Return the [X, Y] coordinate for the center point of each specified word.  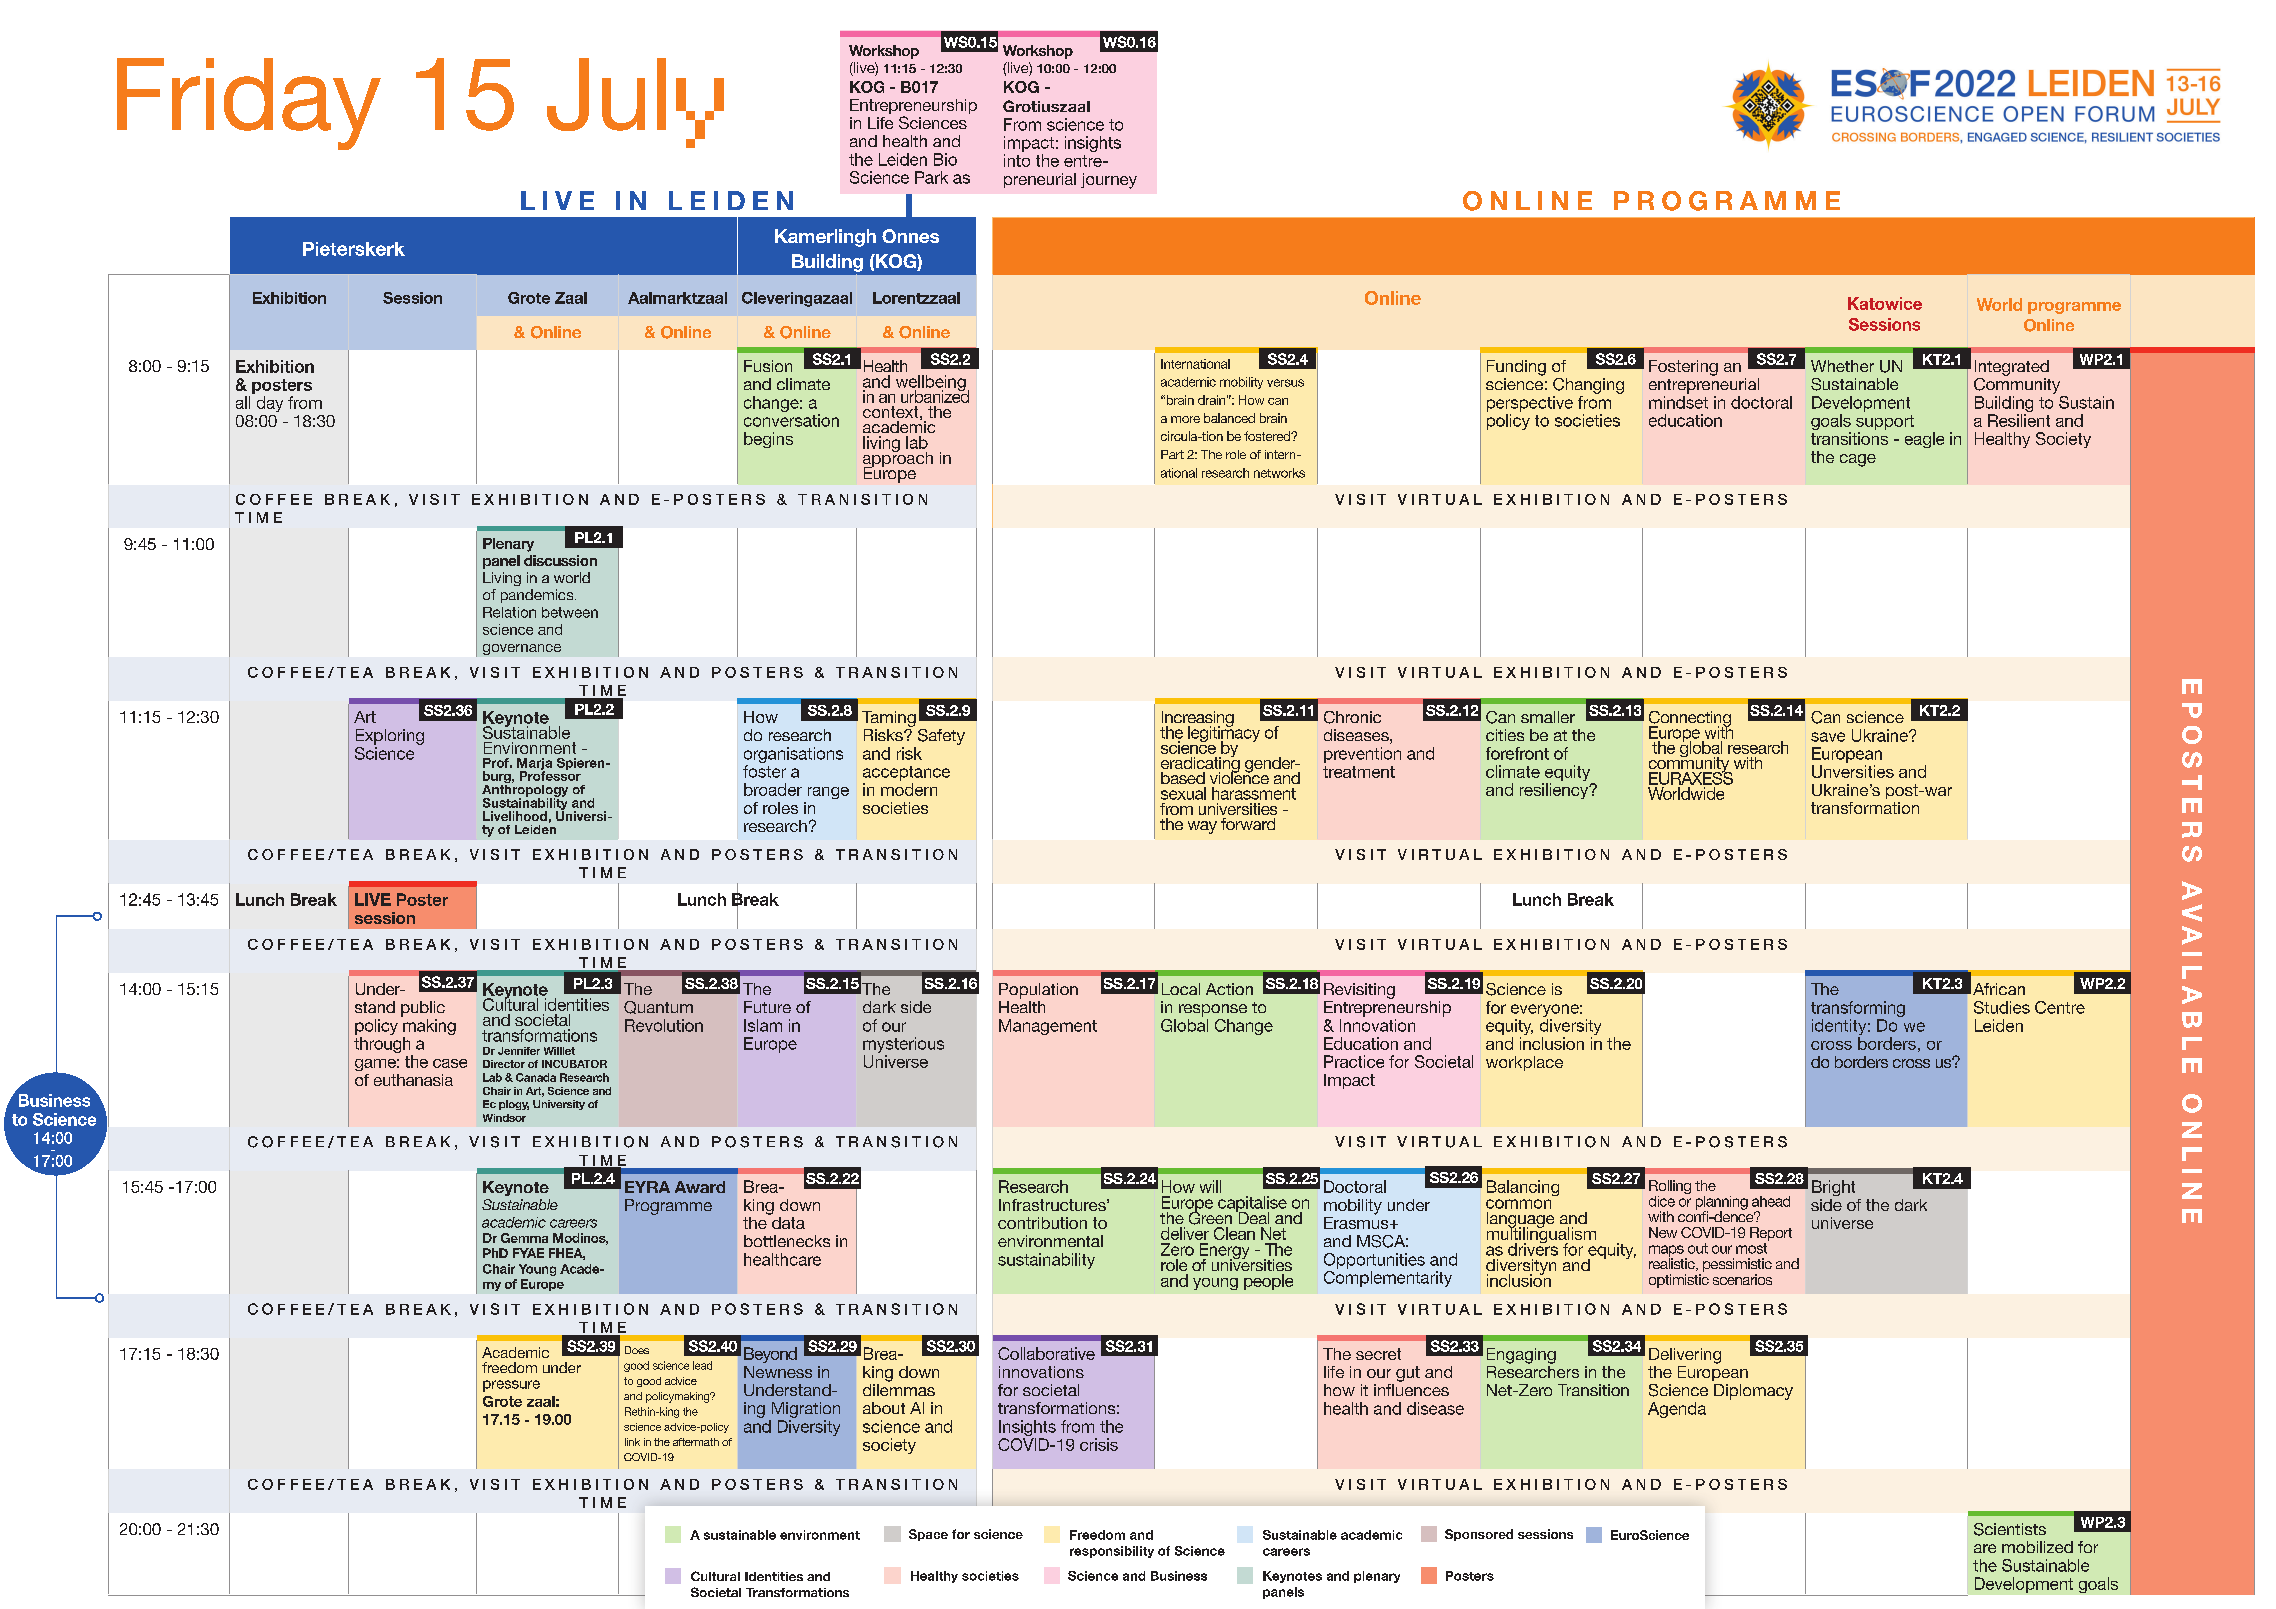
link [632, 1442]
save [1828, 737]
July [635, 103]
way [1202, 827]
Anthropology [525, 790]
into [1017, 160]
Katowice [1885, 303]
